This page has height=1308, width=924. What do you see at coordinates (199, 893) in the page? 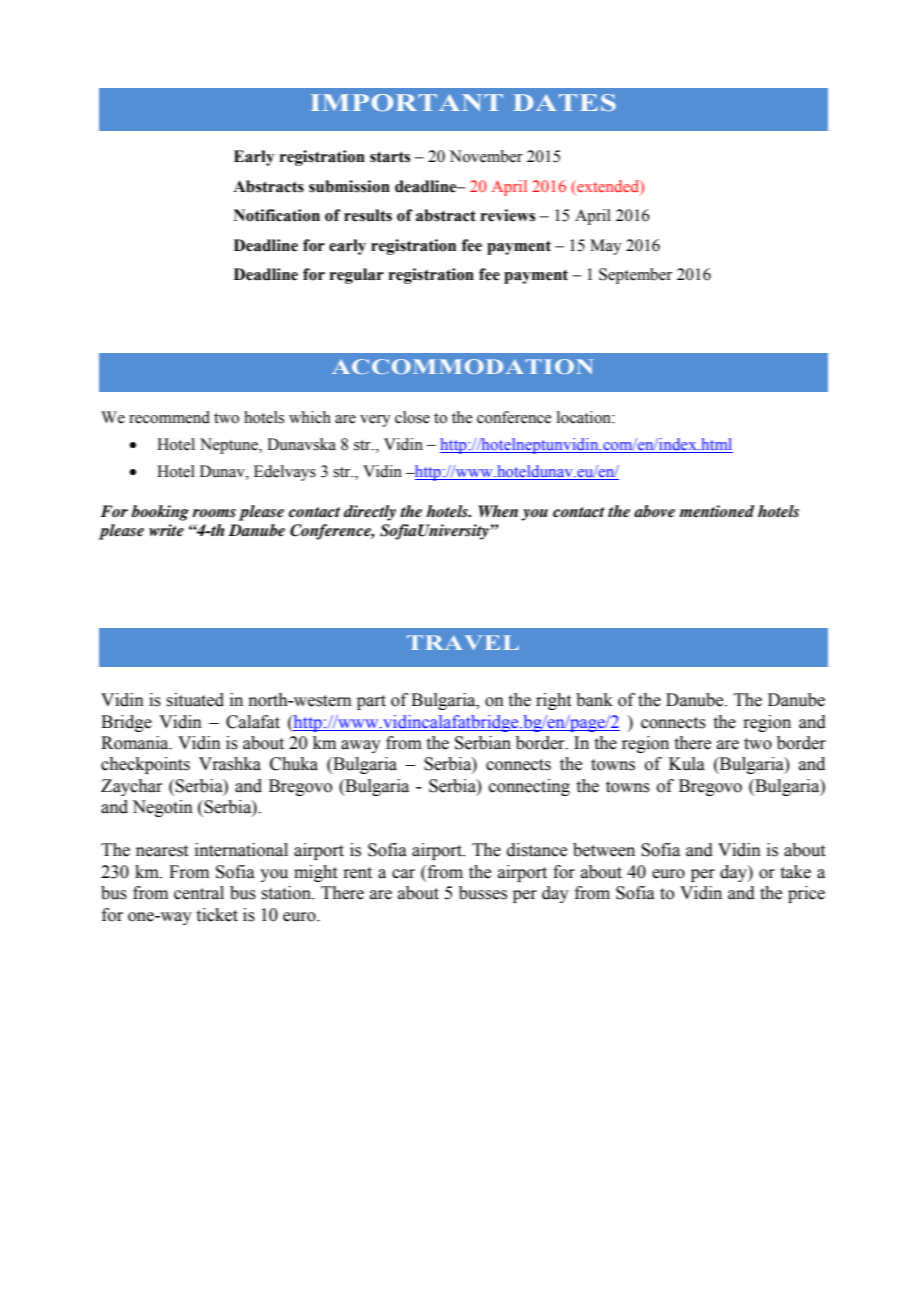
I see `central` at bounding box center [199, 893].
